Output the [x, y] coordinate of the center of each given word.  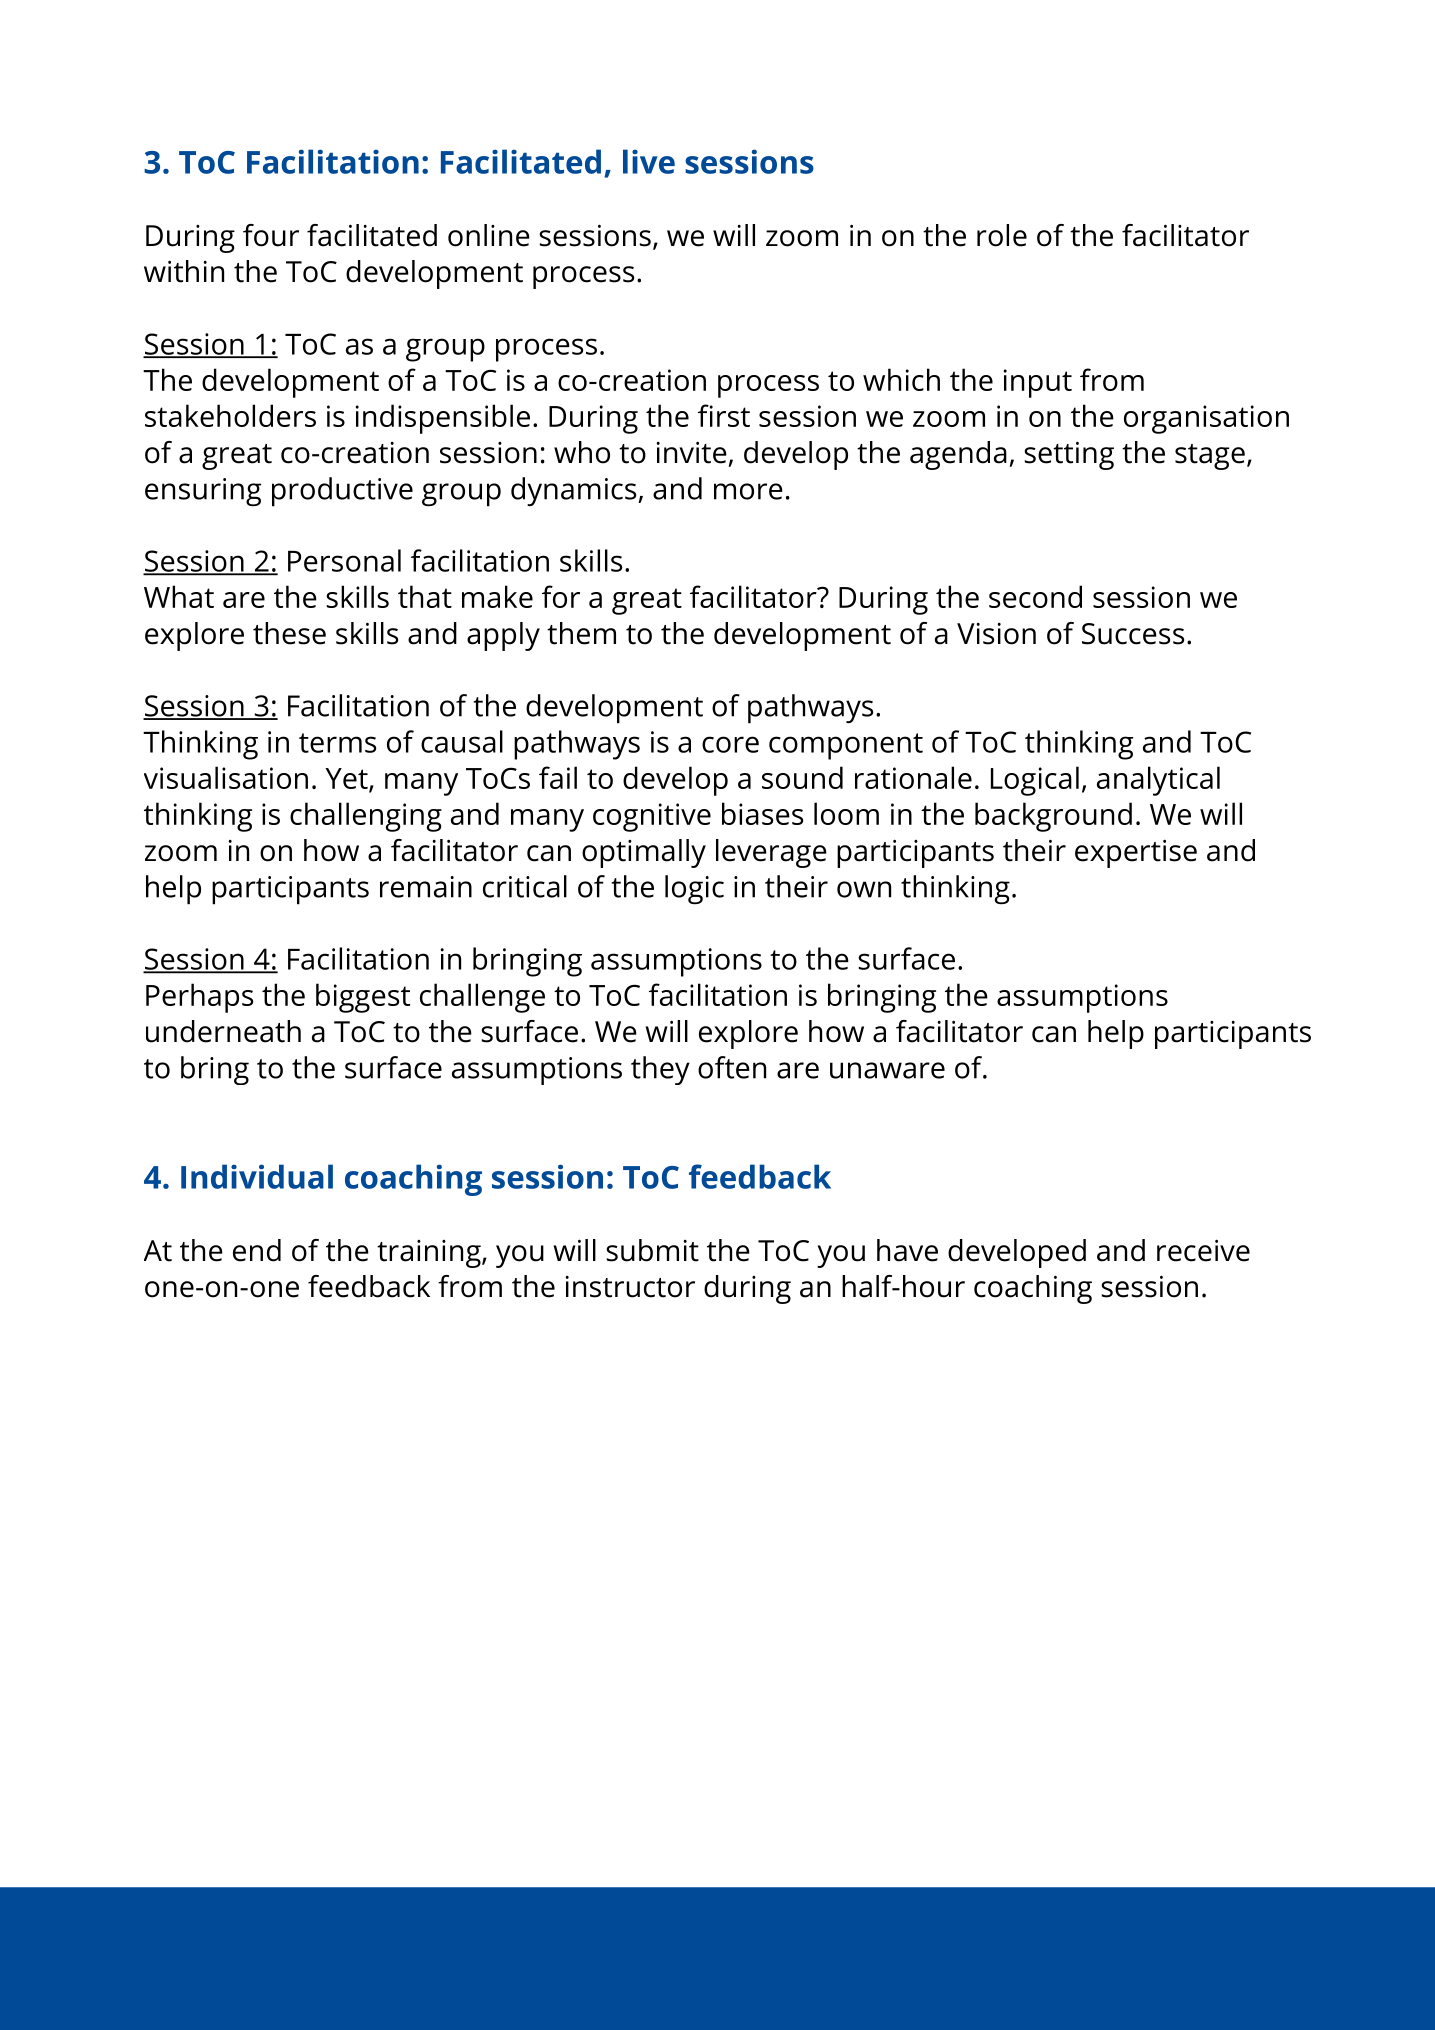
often [732, 1067]
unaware [887, 1070]
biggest [363, 998]
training [430, 1254]
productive [342, 492]
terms [337, 743]
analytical [1158, 781]
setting [1069, 455]
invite [692, 452]
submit [652, 1250]
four [271, 235]
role [1002, 235]
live [649, 161]
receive [1203, 1250]
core [730, 744]
